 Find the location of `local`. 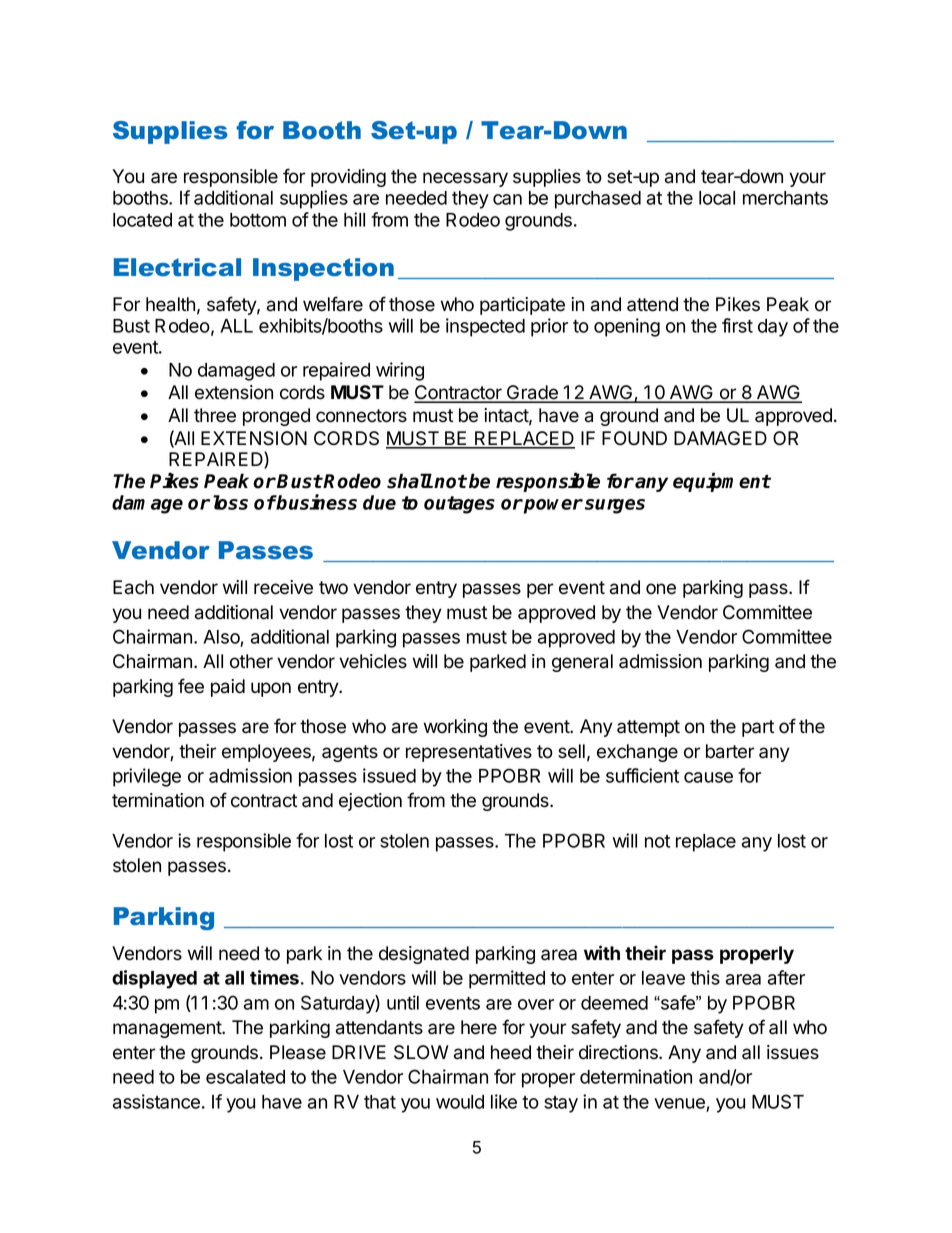

local is located at coordinates (717, 198).
